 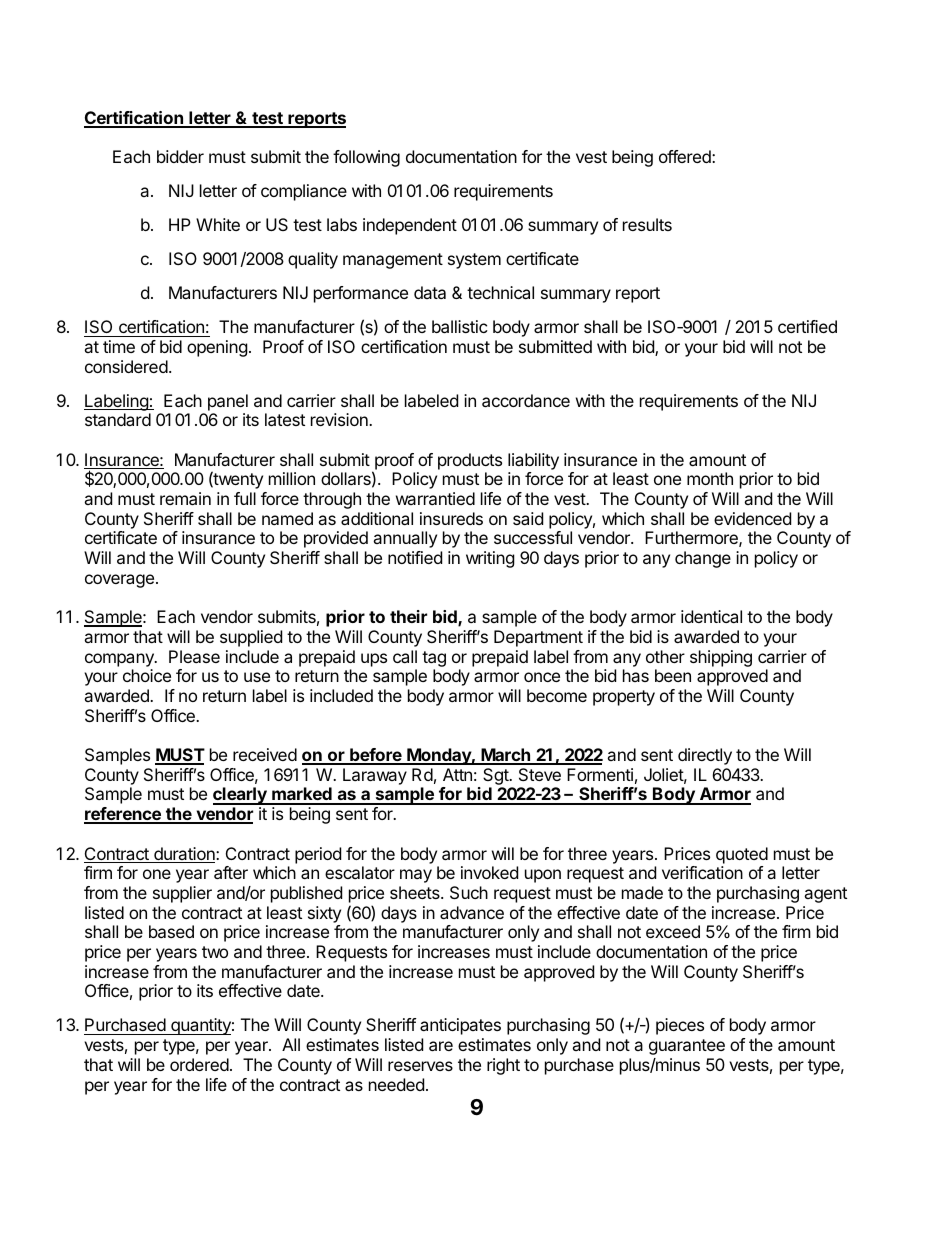 I want to click on Attn, so click(x=457, y=774).
